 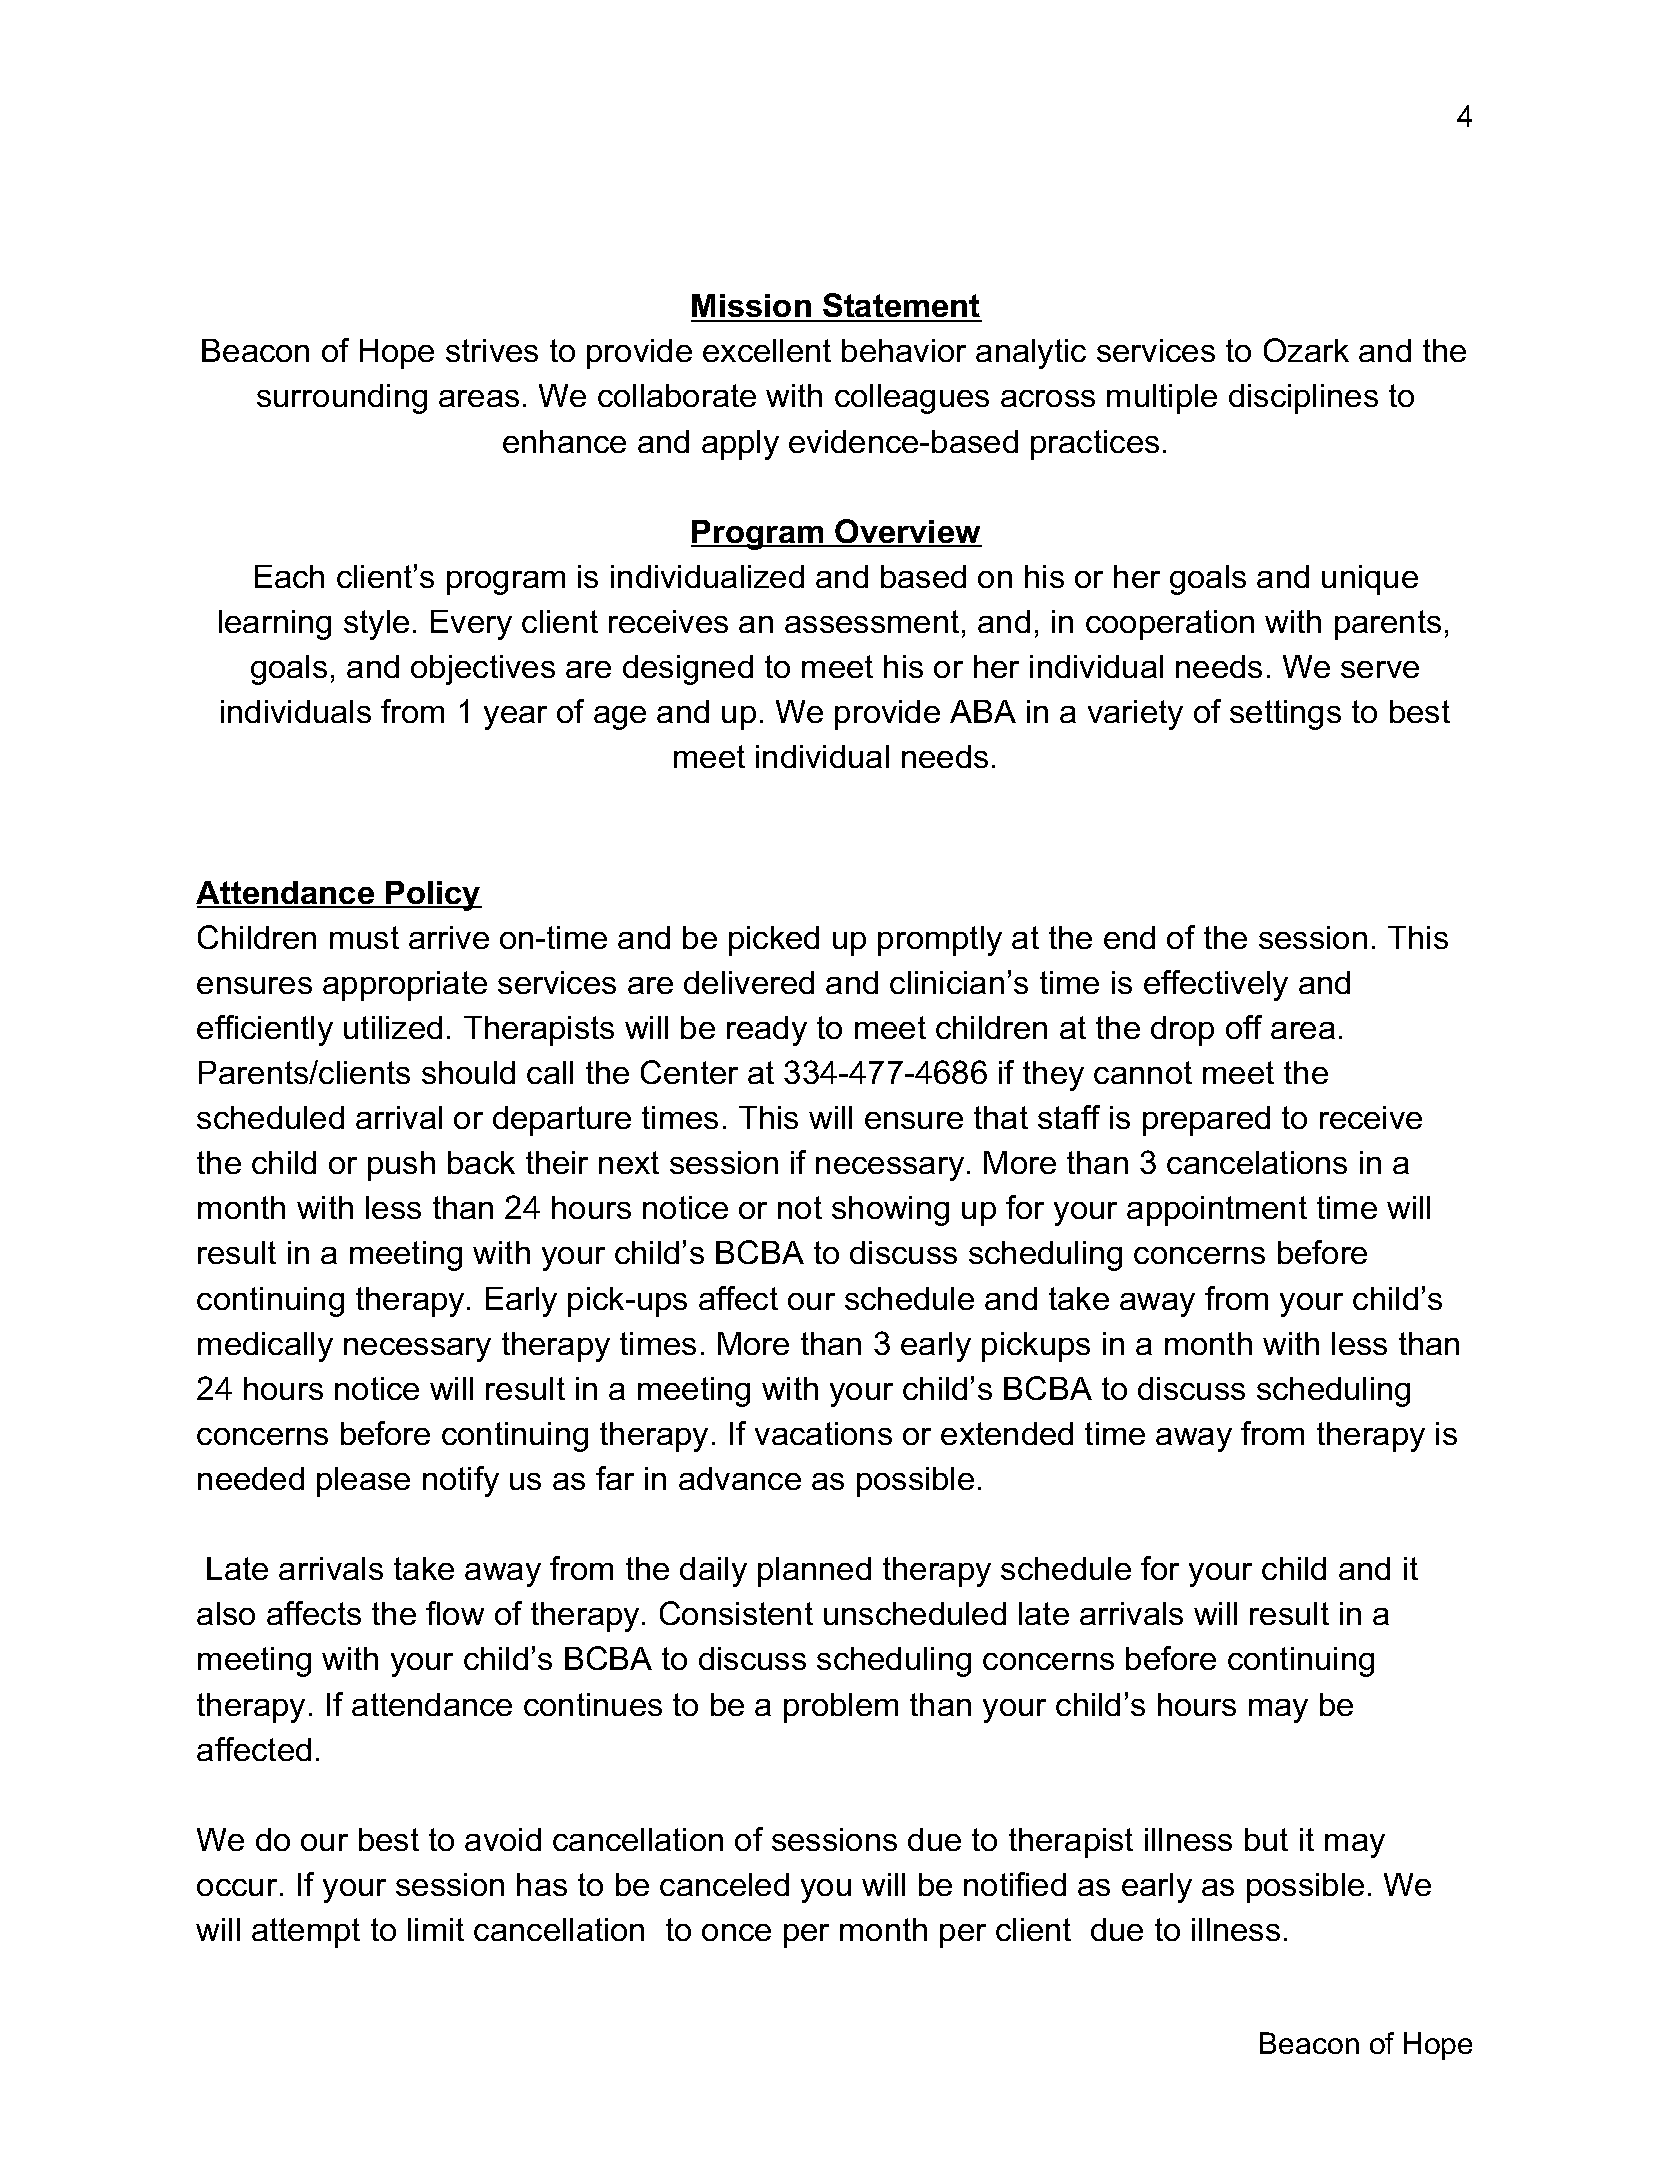 What do you see at coordinates (306, 1933) in the screenshot?
I see `attempt` at bounding box center [306, 1933].
